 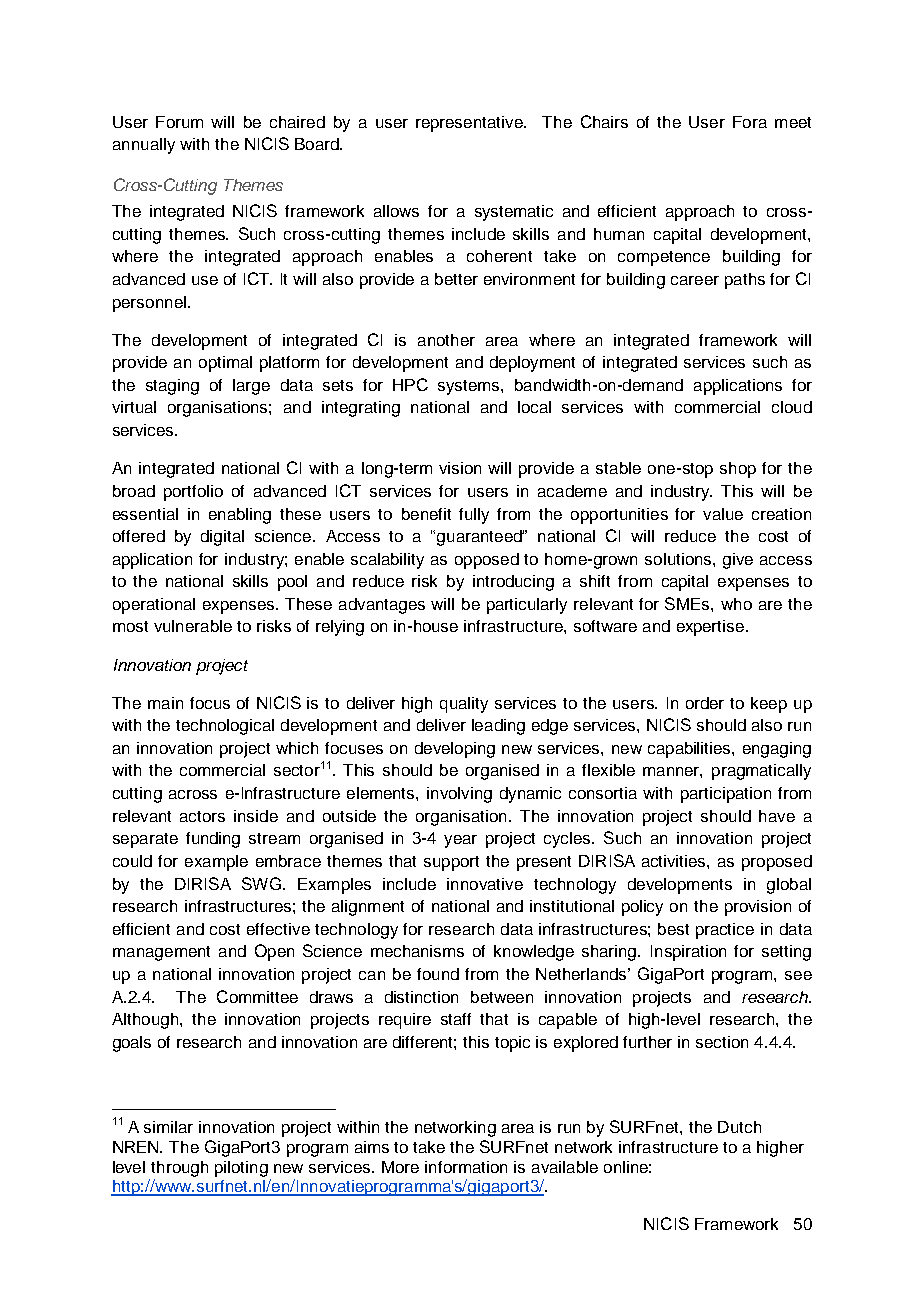 What do you see at coordinates (193, 626) in the screenshot?
I see `vulnerable` at bounding box center [193, 626].
